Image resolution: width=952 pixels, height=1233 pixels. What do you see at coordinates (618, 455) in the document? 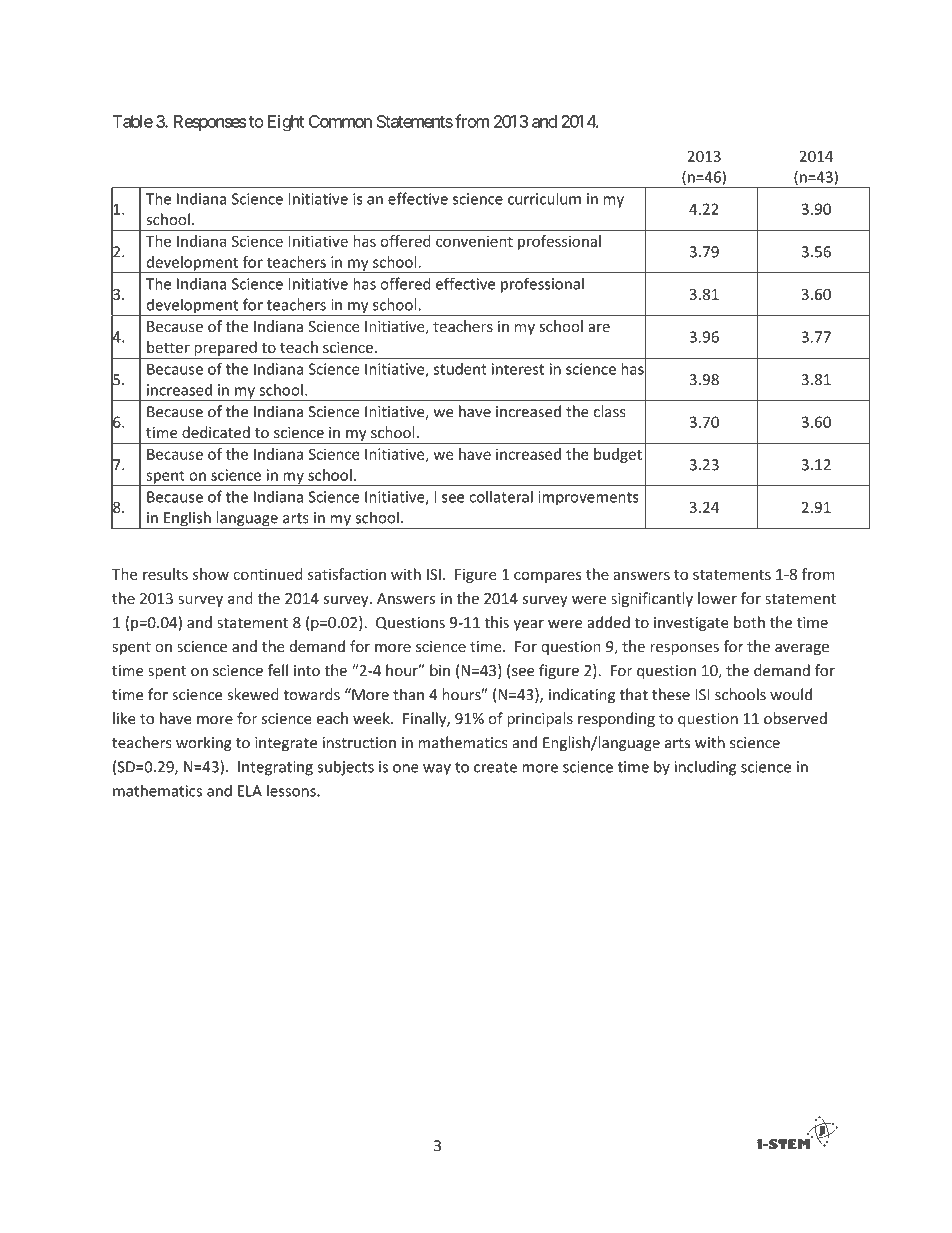
I see `budget` at bounding box center [618, 455].
